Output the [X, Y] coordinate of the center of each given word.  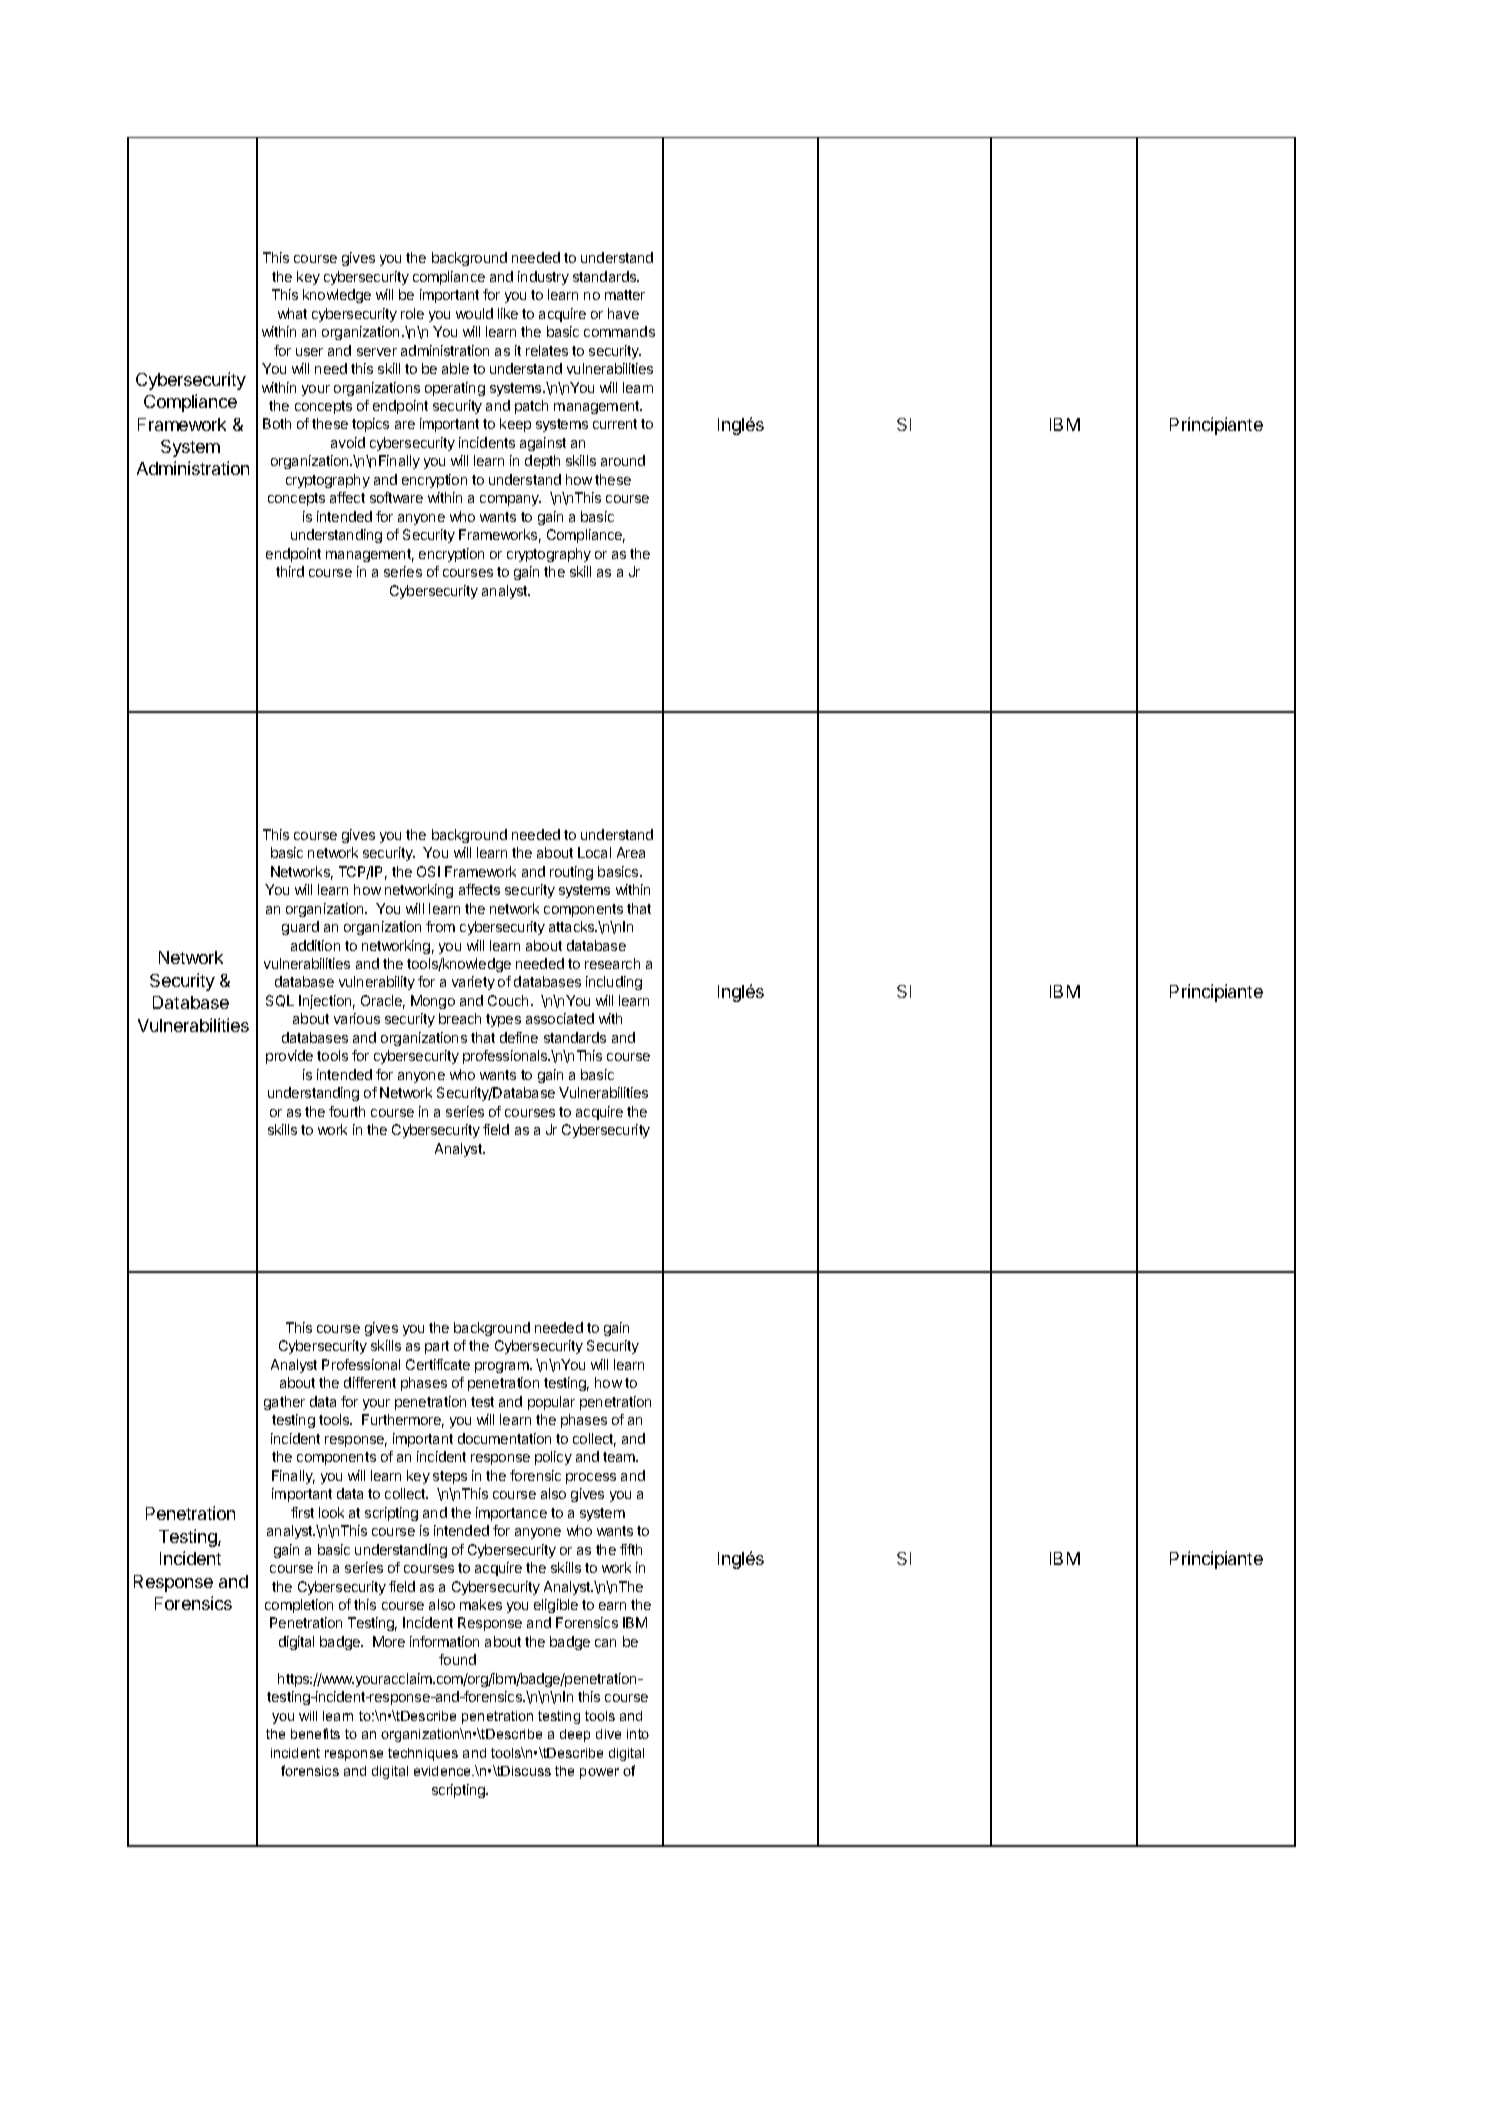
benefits [315, 1733]
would [474, 313]
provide [289, 1057]
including [614, 983]
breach [460, 1018]
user [309, 352]
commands [619, 331]
